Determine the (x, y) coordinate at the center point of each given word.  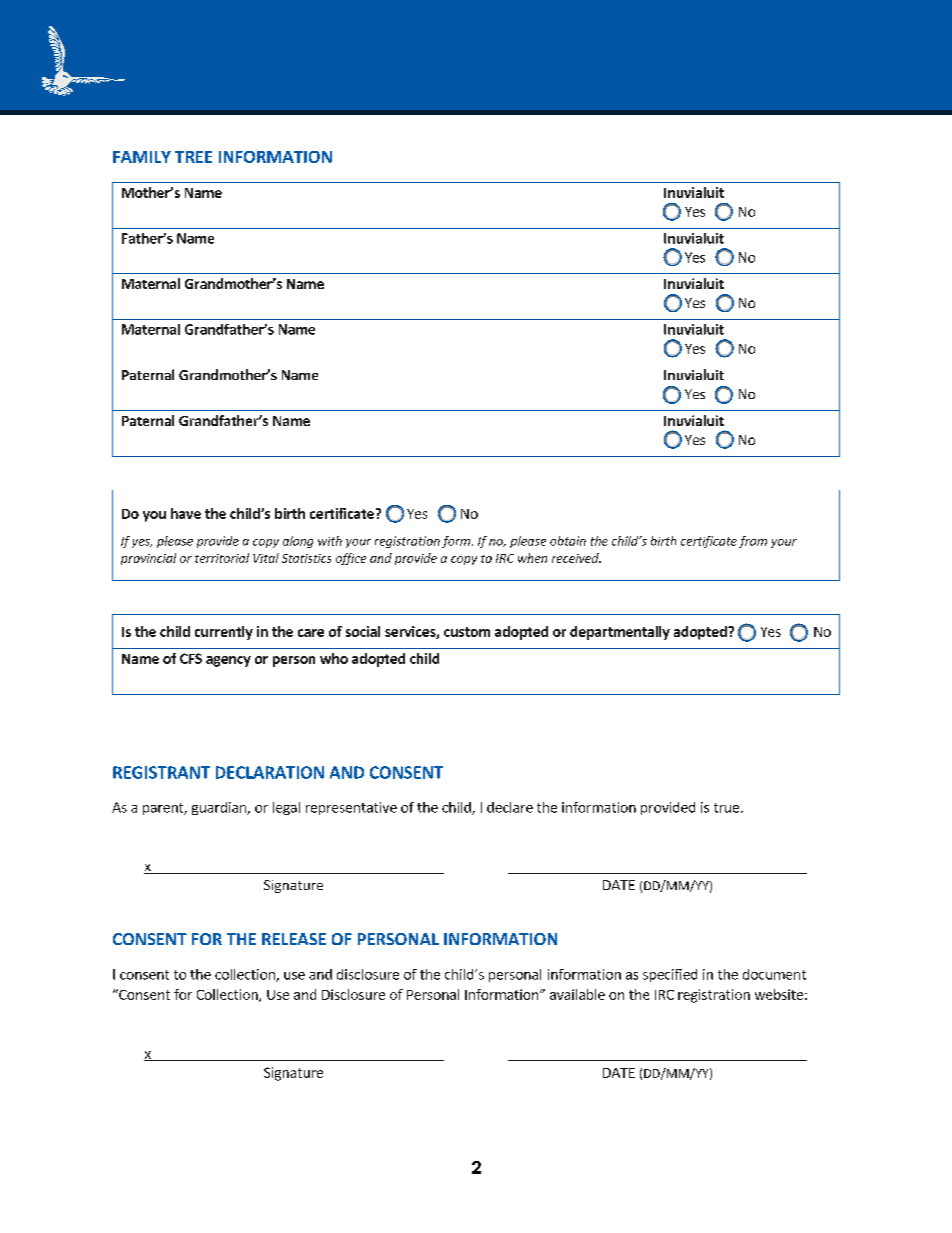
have (186, 513)
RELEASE (294, 939)
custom (467, 632)
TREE (193, 157)
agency (228, 661)
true (726, 808)
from (753, 542)
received (576, 558)
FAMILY (142, 157)
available (577, 994)
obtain (568, 541)
